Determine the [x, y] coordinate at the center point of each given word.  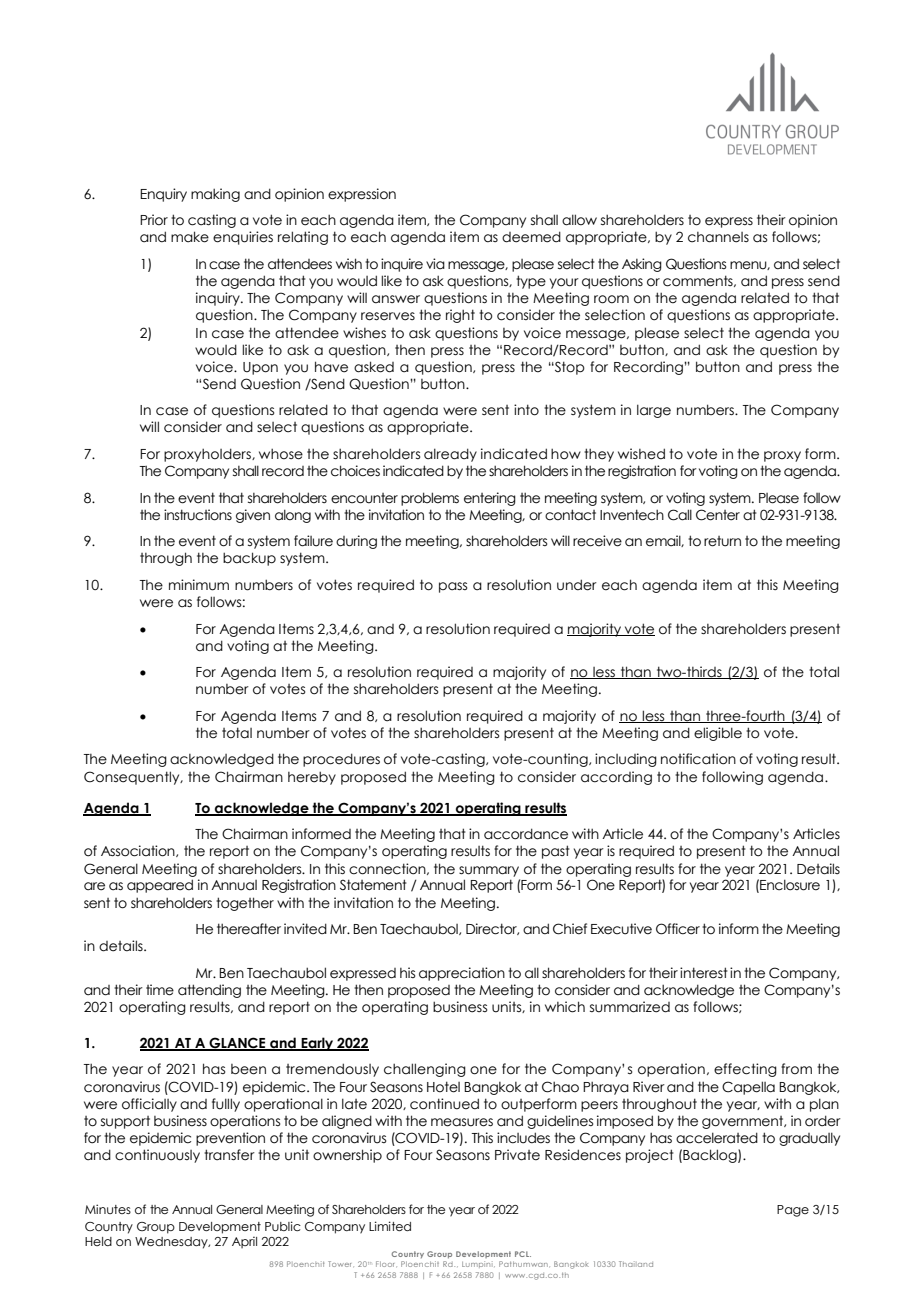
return [722, 541]
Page [793, 1211]
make [190, 237]
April [244, 1242]
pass [453, 587]
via [435, 264]
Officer [678, 929]
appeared [160, 886]
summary [489, 871]
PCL [523, 1254]
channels [718, 237]
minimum [199, 585]
